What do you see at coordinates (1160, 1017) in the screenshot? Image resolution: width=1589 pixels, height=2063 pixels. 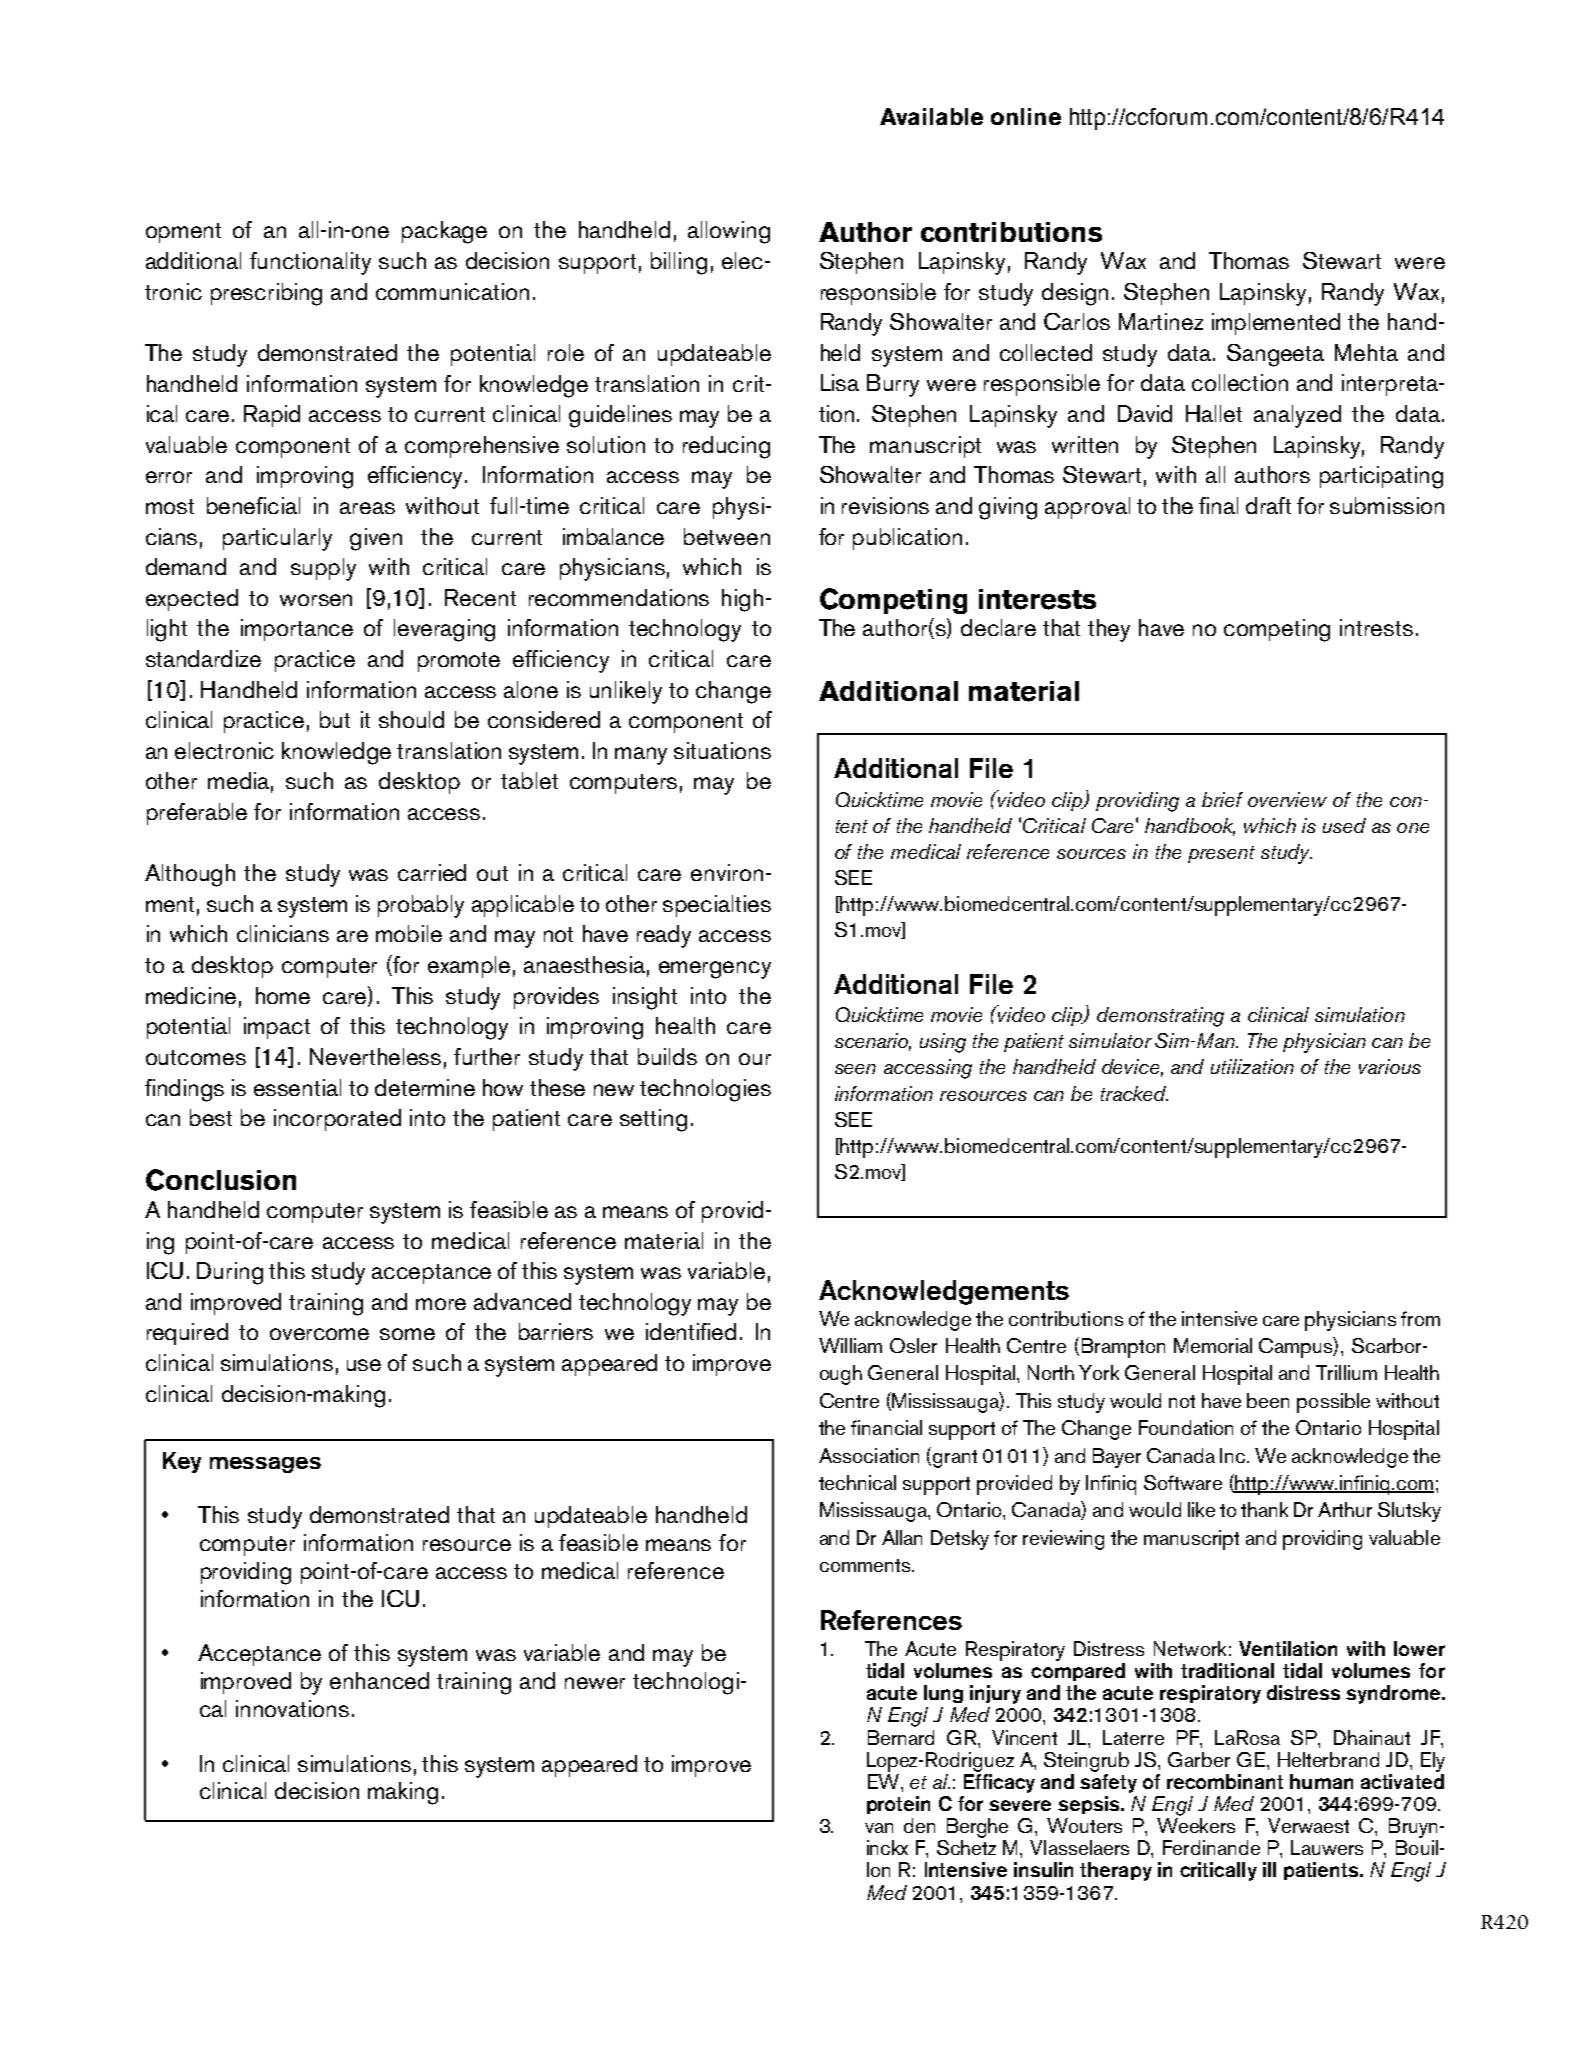 I see `demonstrating` at bounding box center [1160, 1017].
